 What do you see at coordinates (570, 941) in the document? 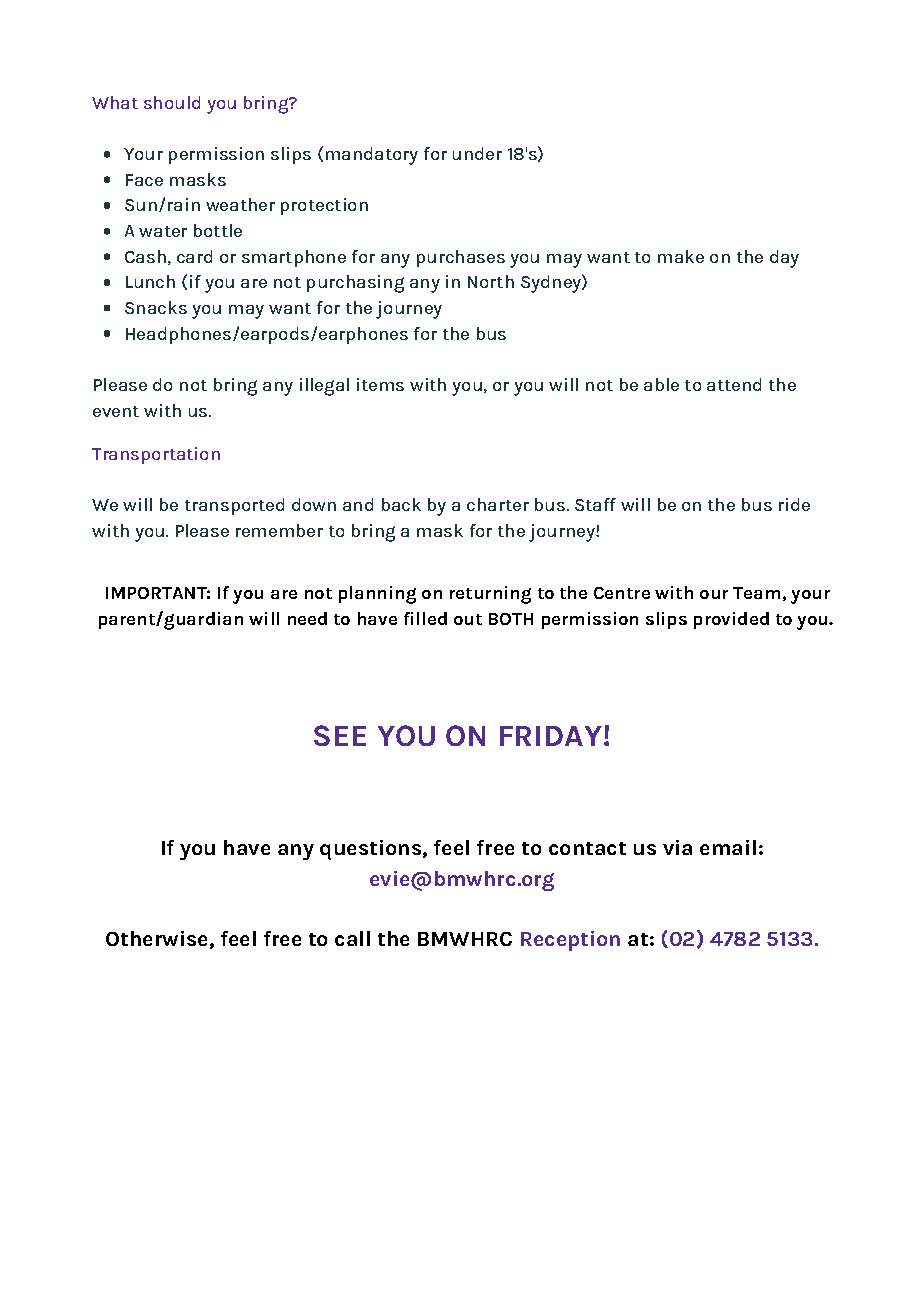
I see `Reception` at bounding box center [570, 941].
